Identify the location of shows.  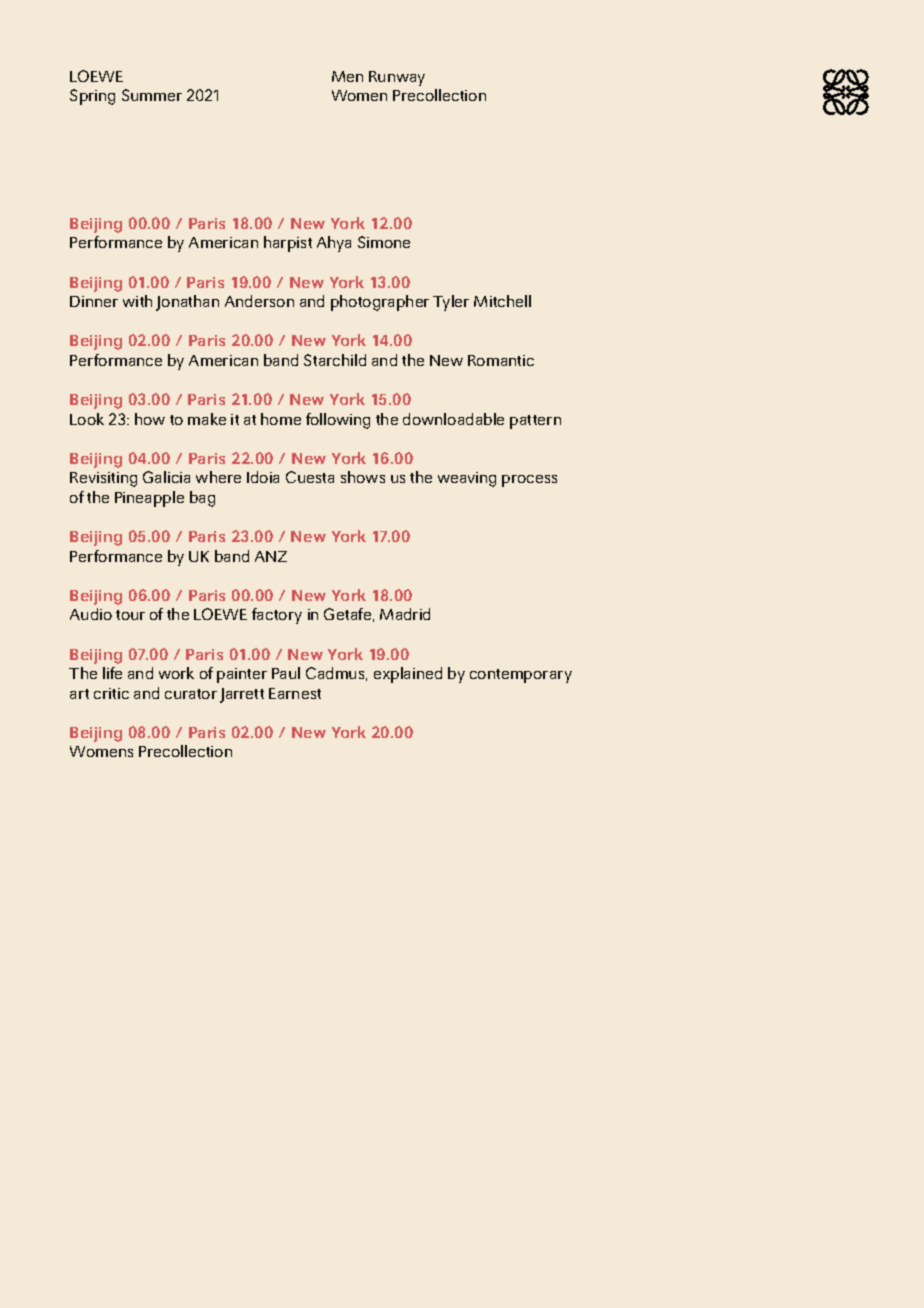
(363, 477).
